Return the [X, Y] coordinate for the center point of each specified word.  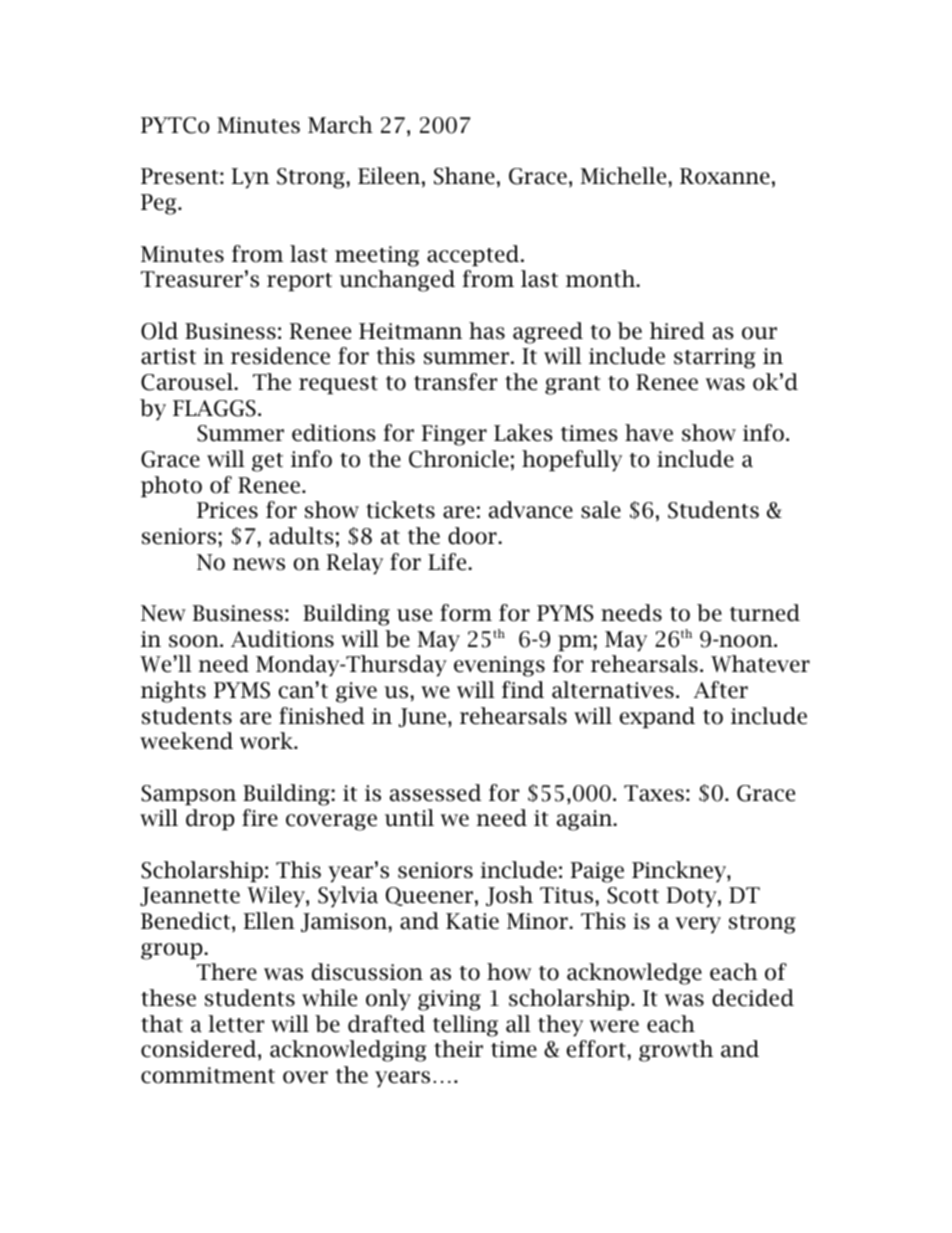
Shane [464, 176]
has [487, 331]
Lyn [250, 178]
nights [173, 692]
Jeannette [190, 896]
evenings [499, 666]
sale [601, 510]
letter [236, 1024]
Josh [509, 896]
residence [280, 356]
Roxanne [725, 176]
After [721, 690]
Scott [633, 895]
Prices [227, 510]
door [472, 536]
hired [677, 331]
